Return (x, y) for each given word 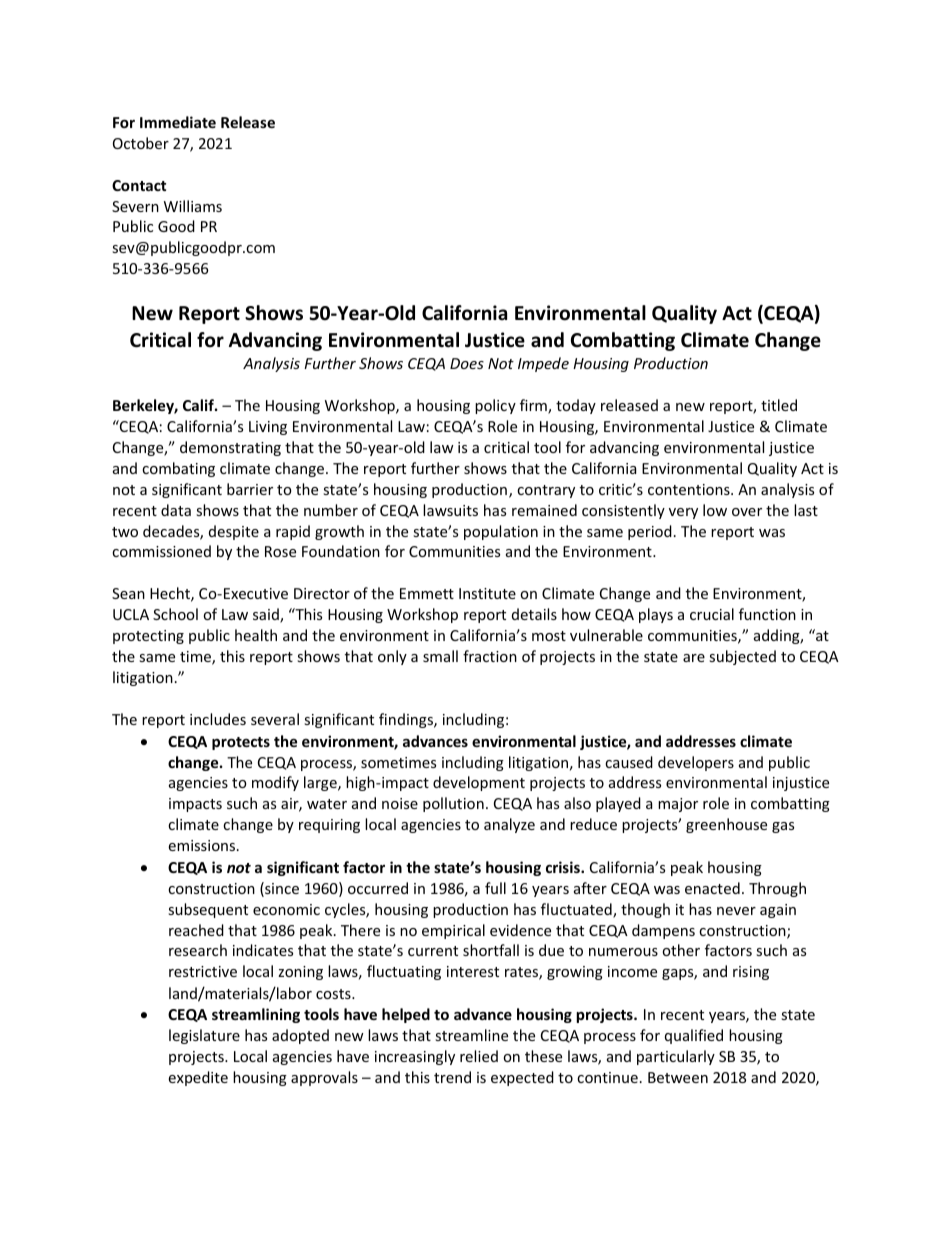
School (175, 614)
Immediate (178, 122)
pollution (453, 804)
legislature (204, 1036)
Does (467, 363)
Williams (193, 206)
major (678, 805)
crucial (712, 614)
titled (779, 405)
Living (268, 428)
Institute (487, 593)
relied (479, 1056)
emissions (203, 845)
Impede (543, 364)
